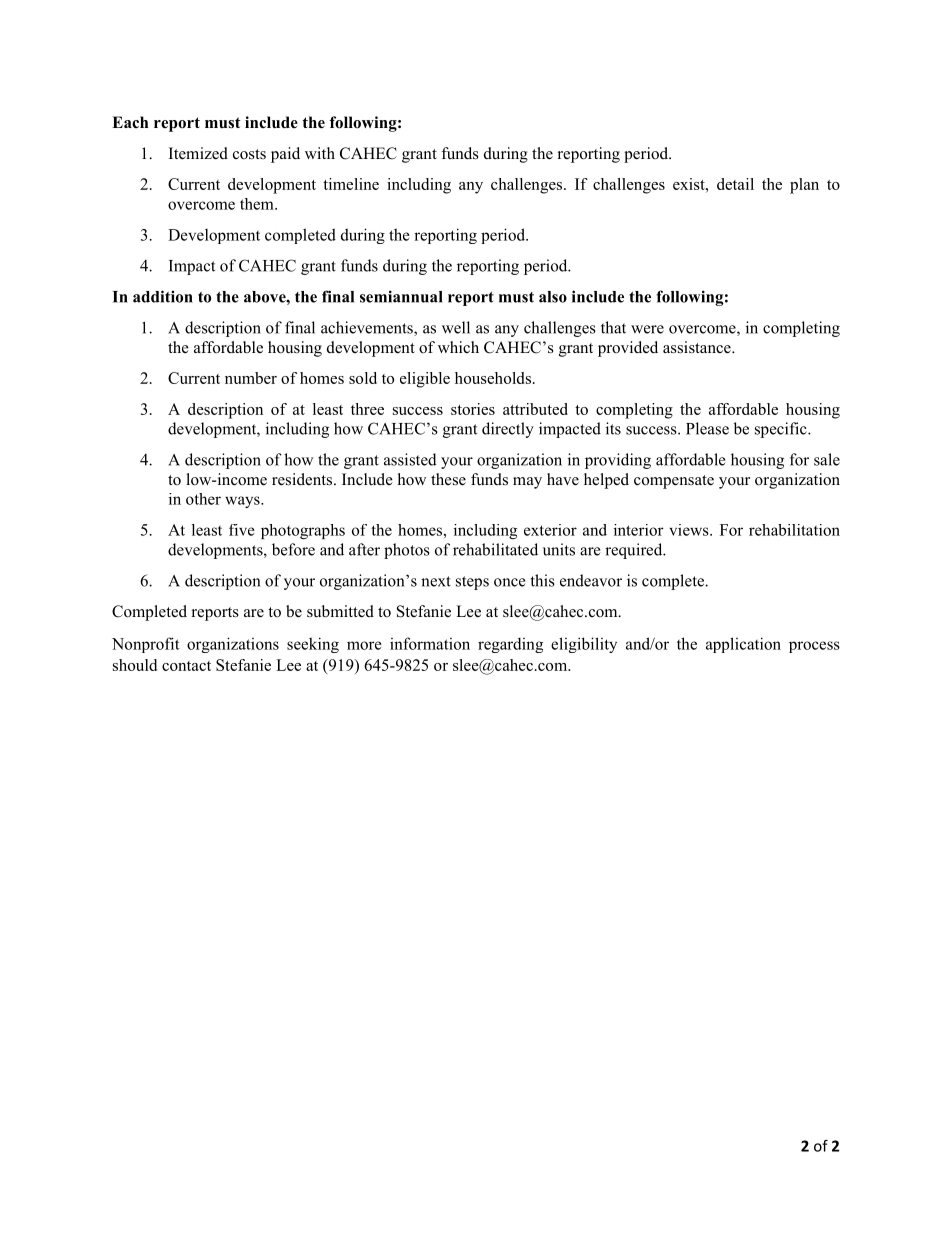 This screenshot has height=1233, width=952. Describe the element at coordinates (735, 184) in the screenshot. I see `detail` at that location.
